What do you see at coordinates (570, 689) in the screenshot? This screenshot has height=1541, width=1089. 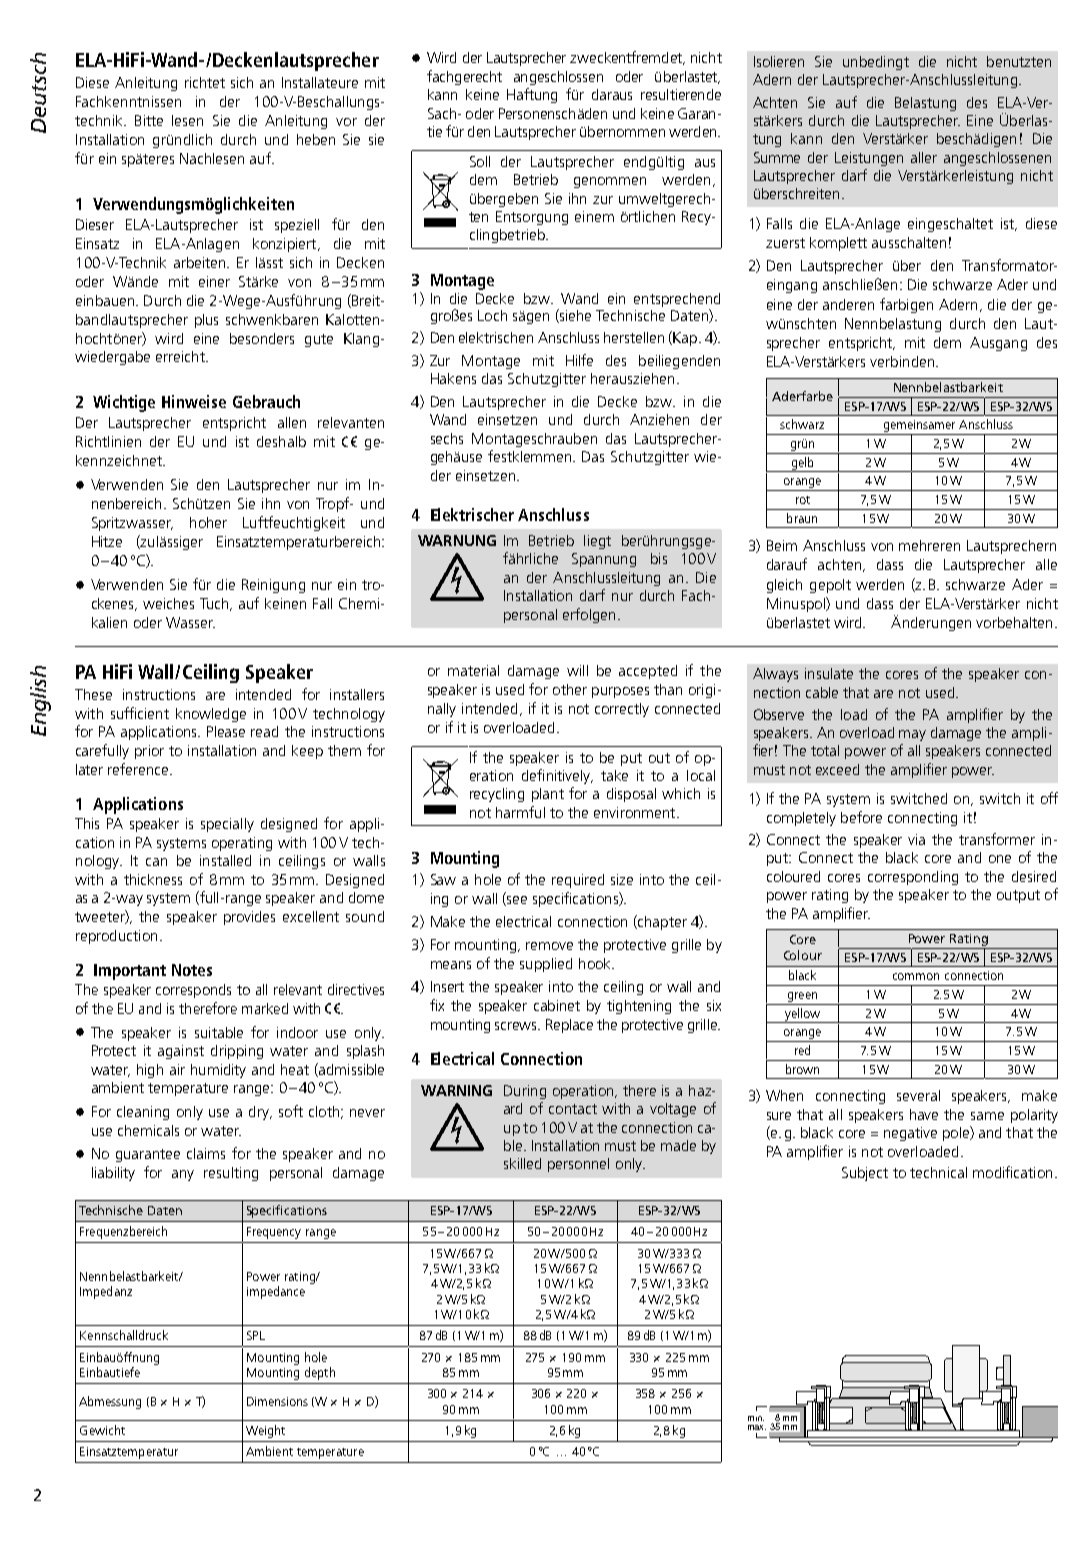 I see `other` at bounding box center [570, 689].
